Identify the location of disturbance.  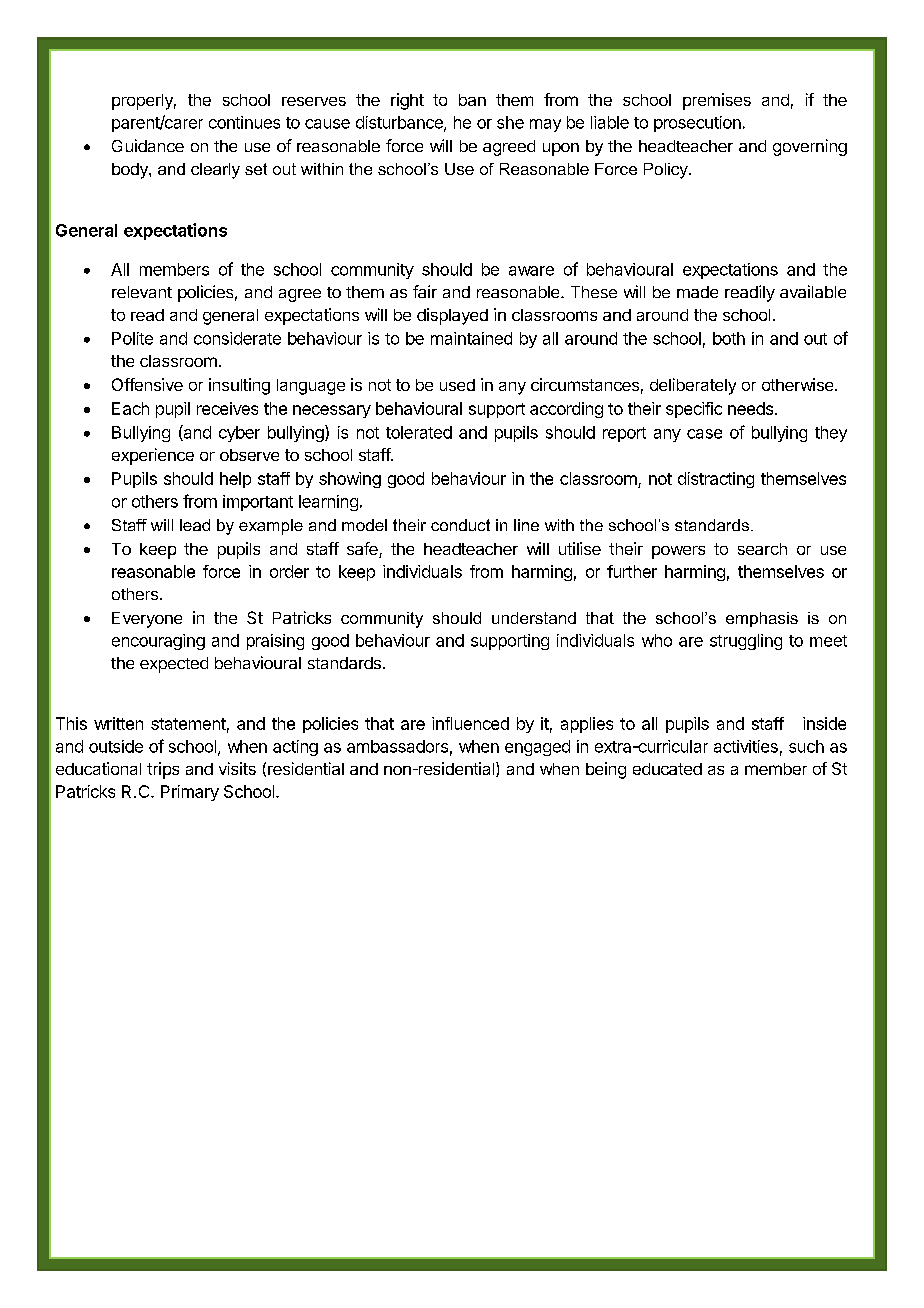
(400, 123).
